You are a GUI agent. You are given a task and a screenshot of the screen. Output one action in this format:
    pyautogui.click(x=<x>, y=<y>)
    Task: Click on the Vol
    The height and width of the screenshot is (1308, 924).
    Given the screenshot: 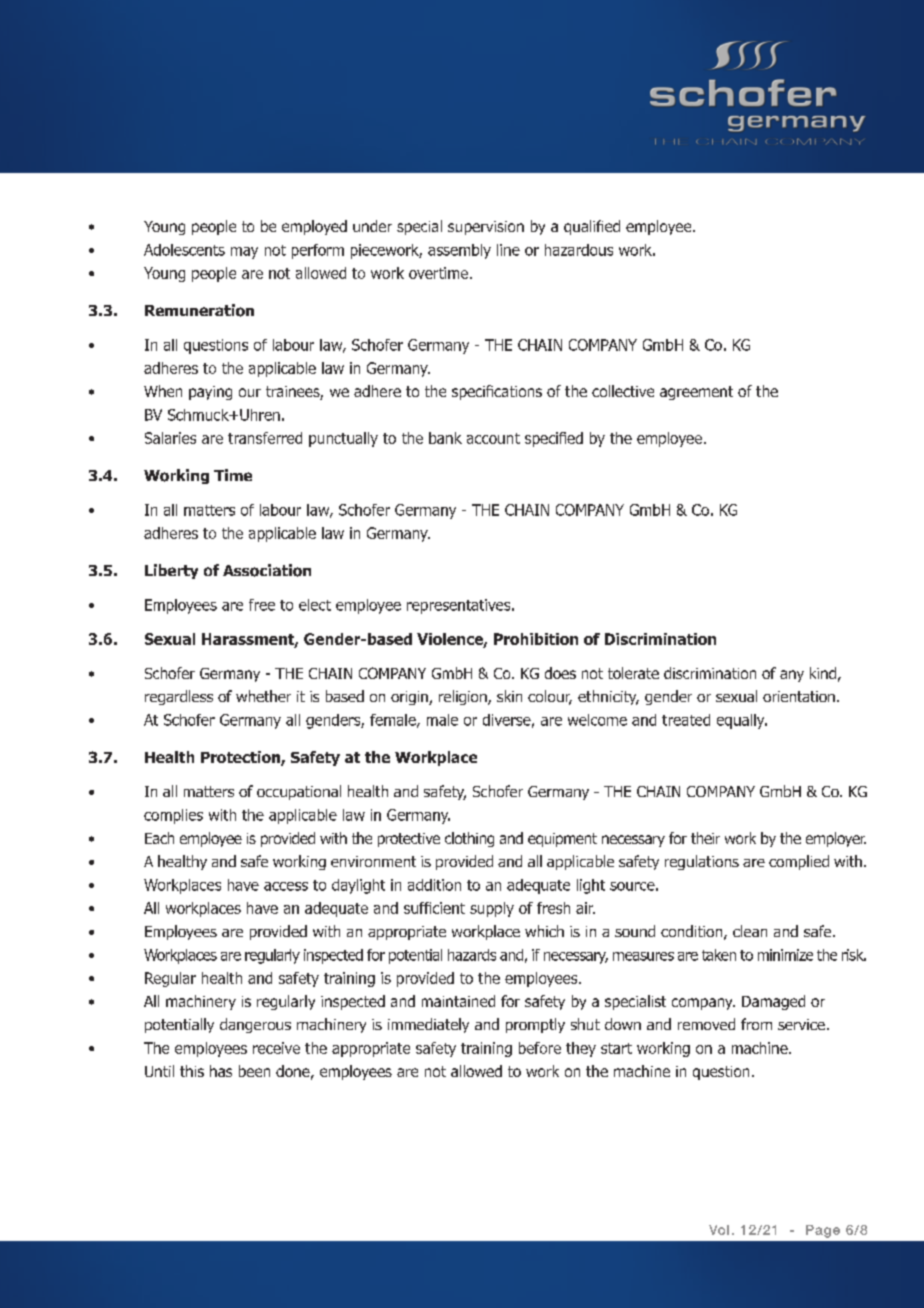 What is the action you would take?
    pyautogui.click(x=719, y=1230)
